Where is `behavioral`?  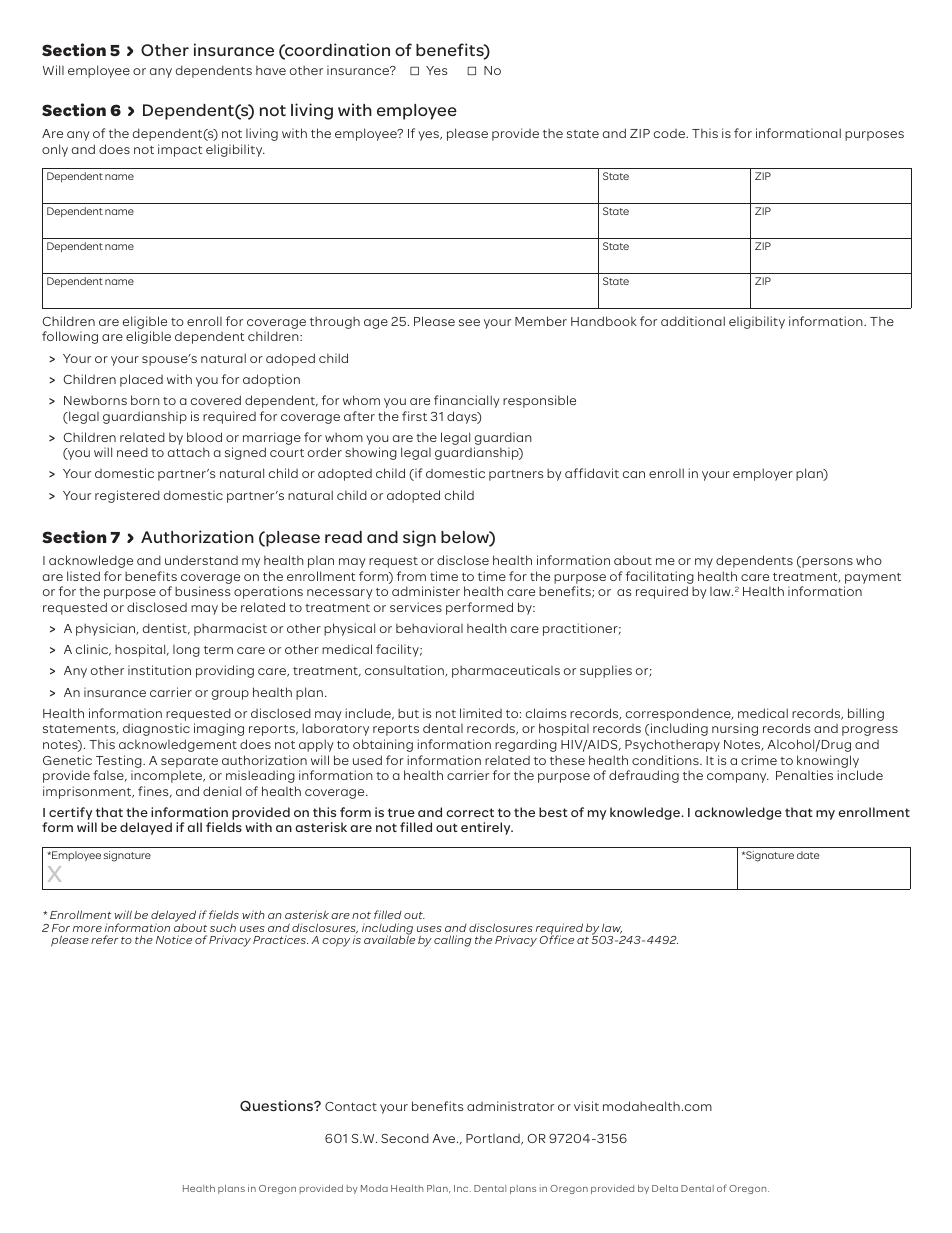
behavioral is located at coordinates (429, 628).
